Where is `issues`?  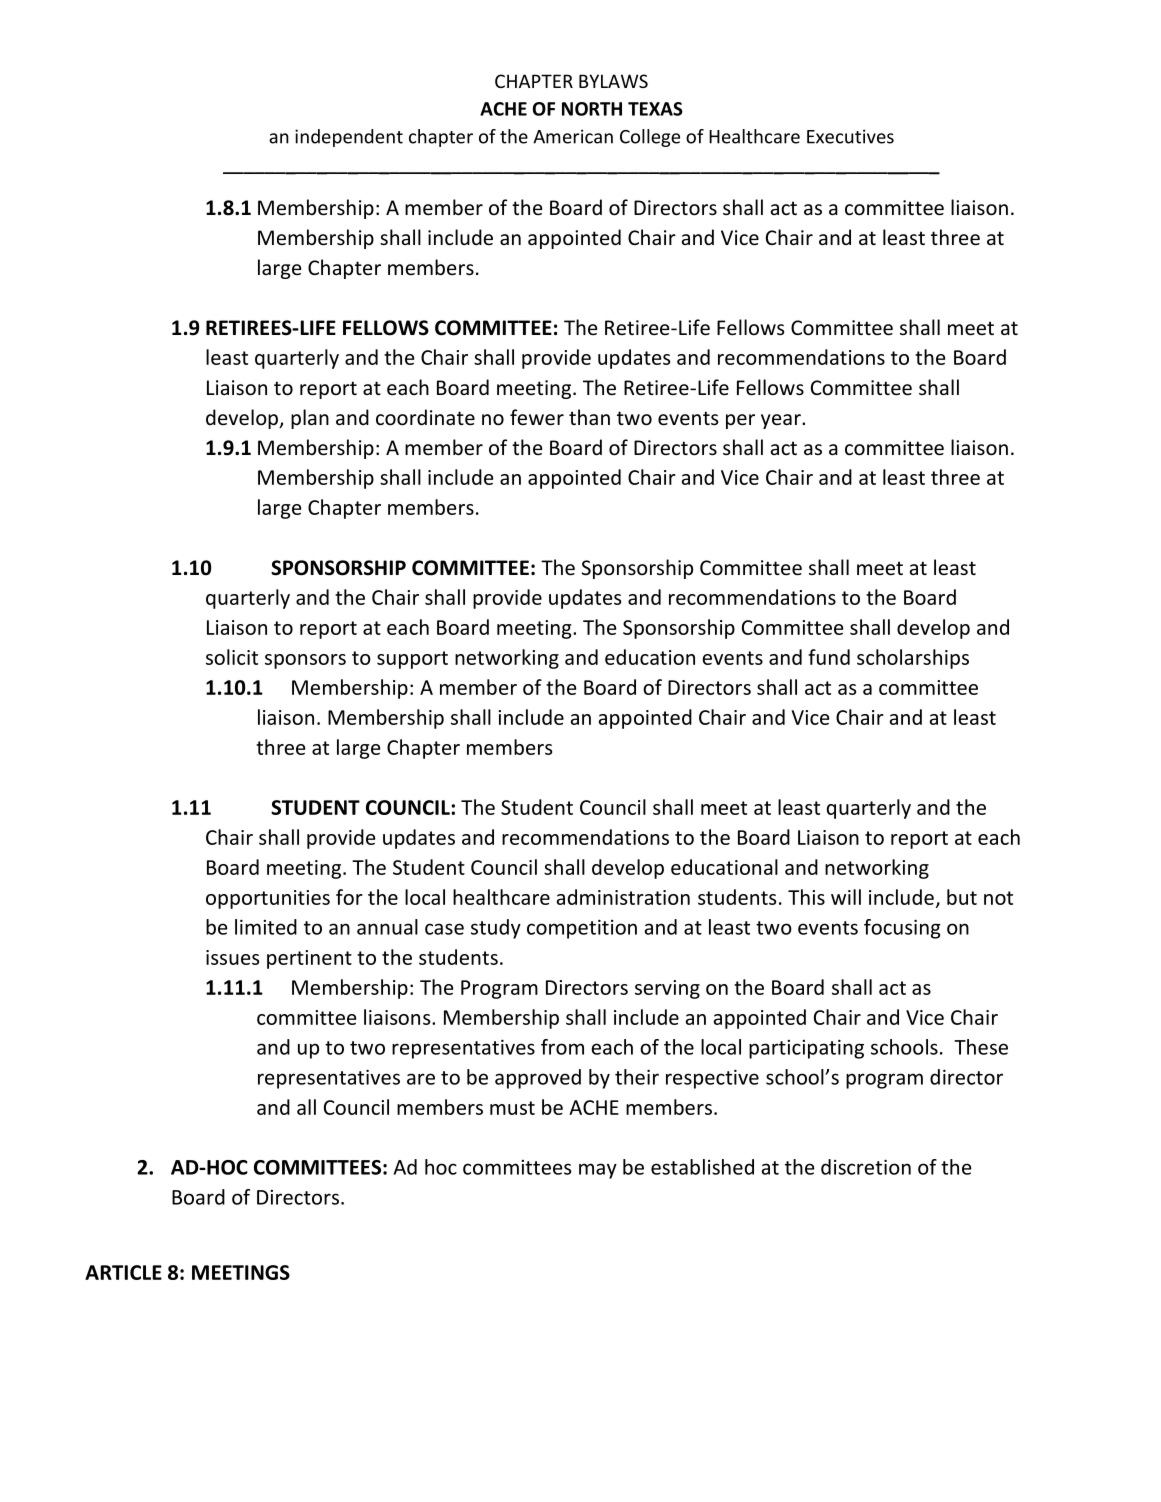 issues is located at coordinates (232, 957).
